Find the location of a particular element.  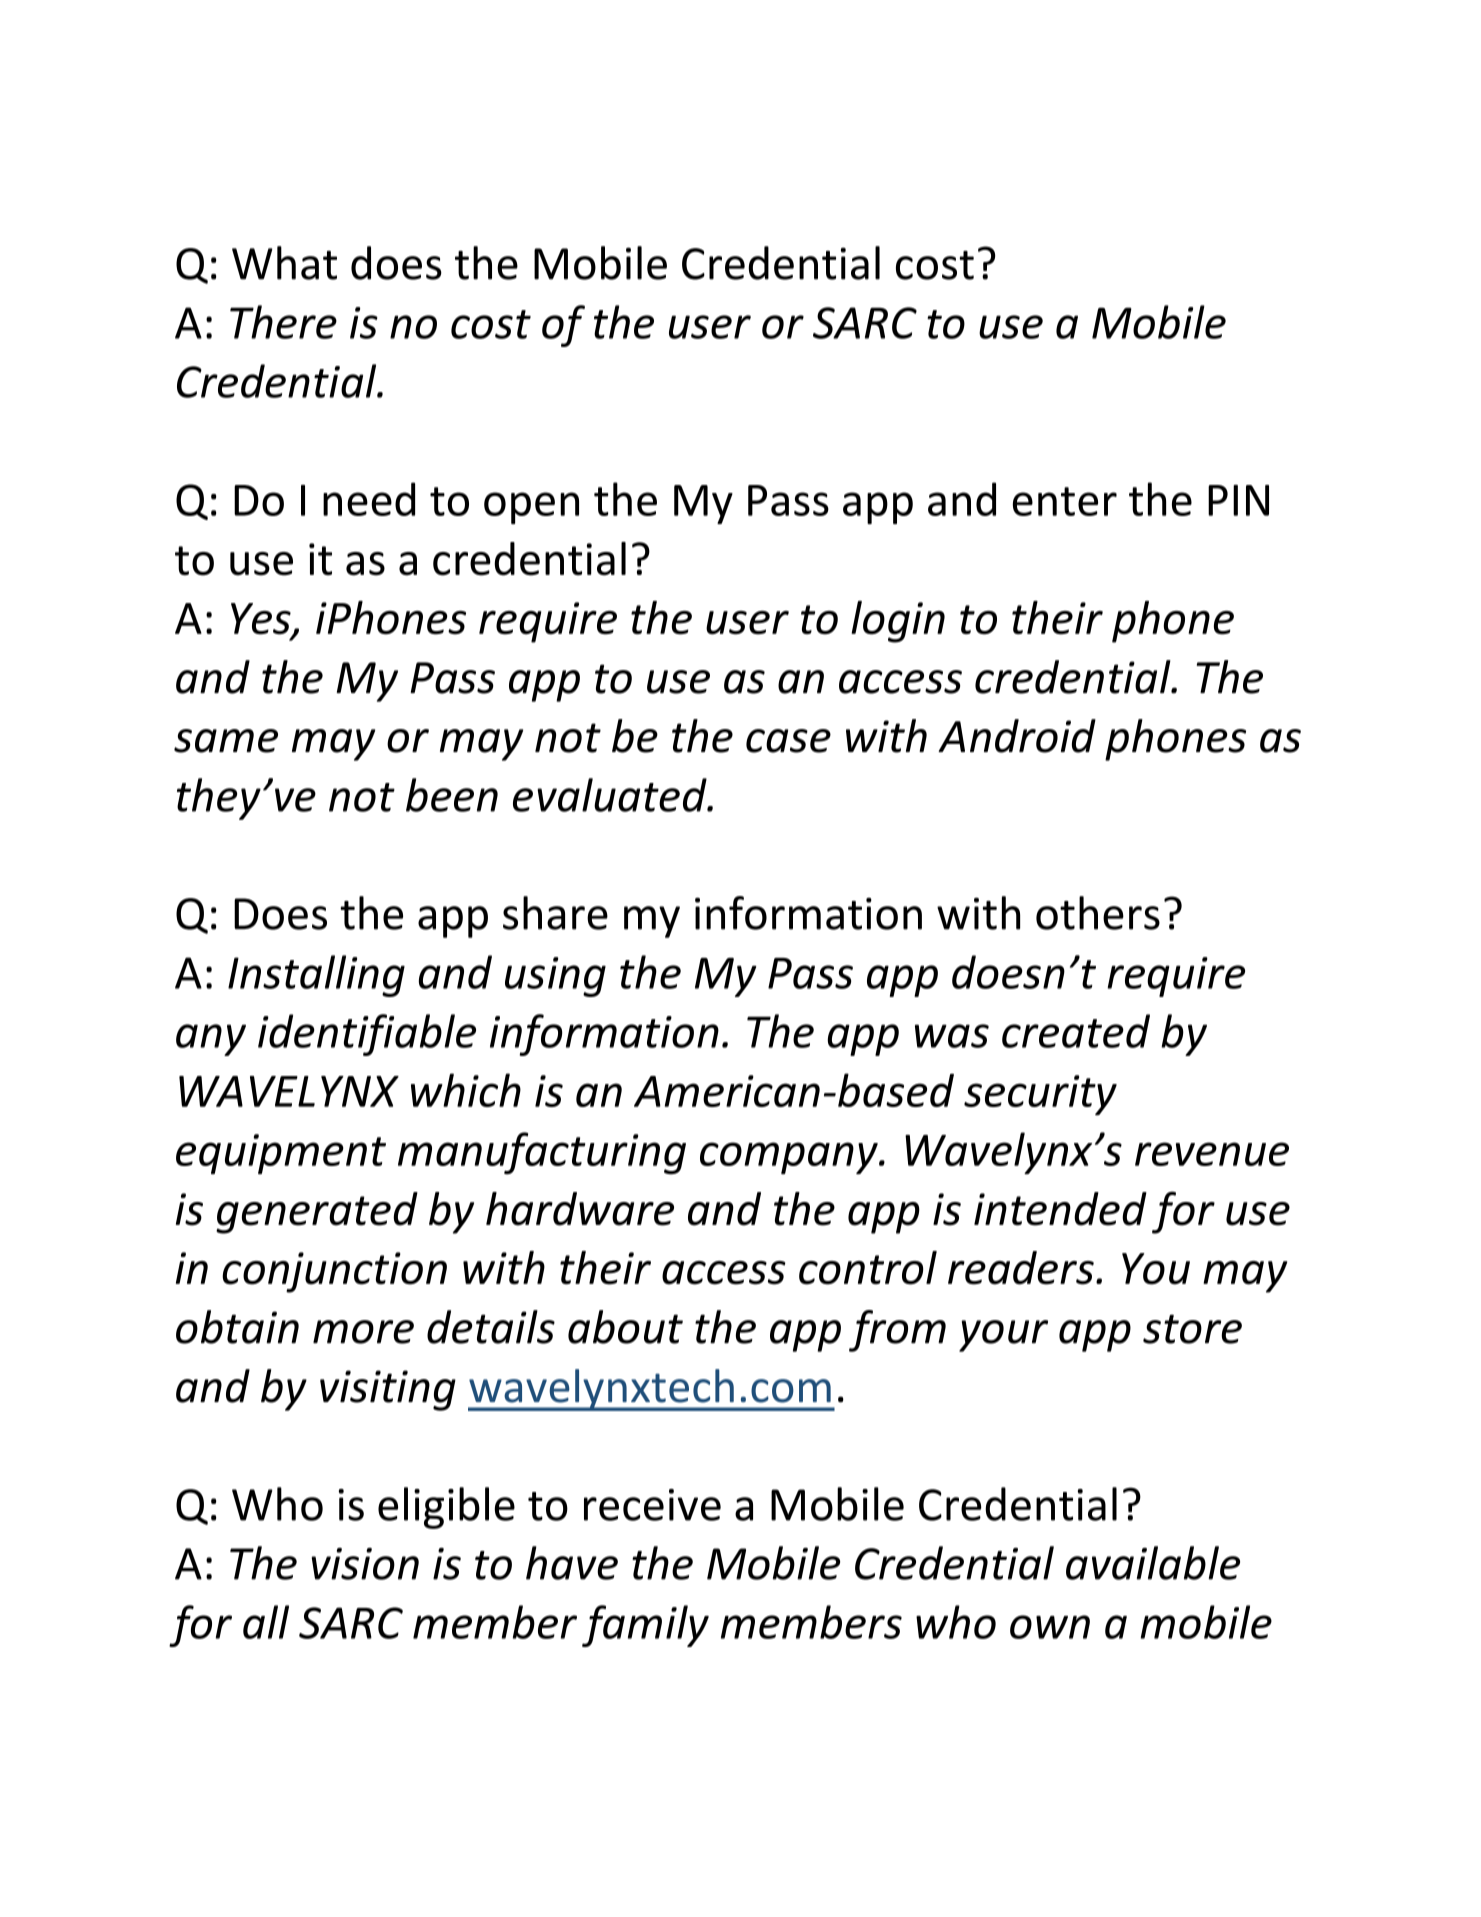

vision is located at coordinates (365, 1564).
